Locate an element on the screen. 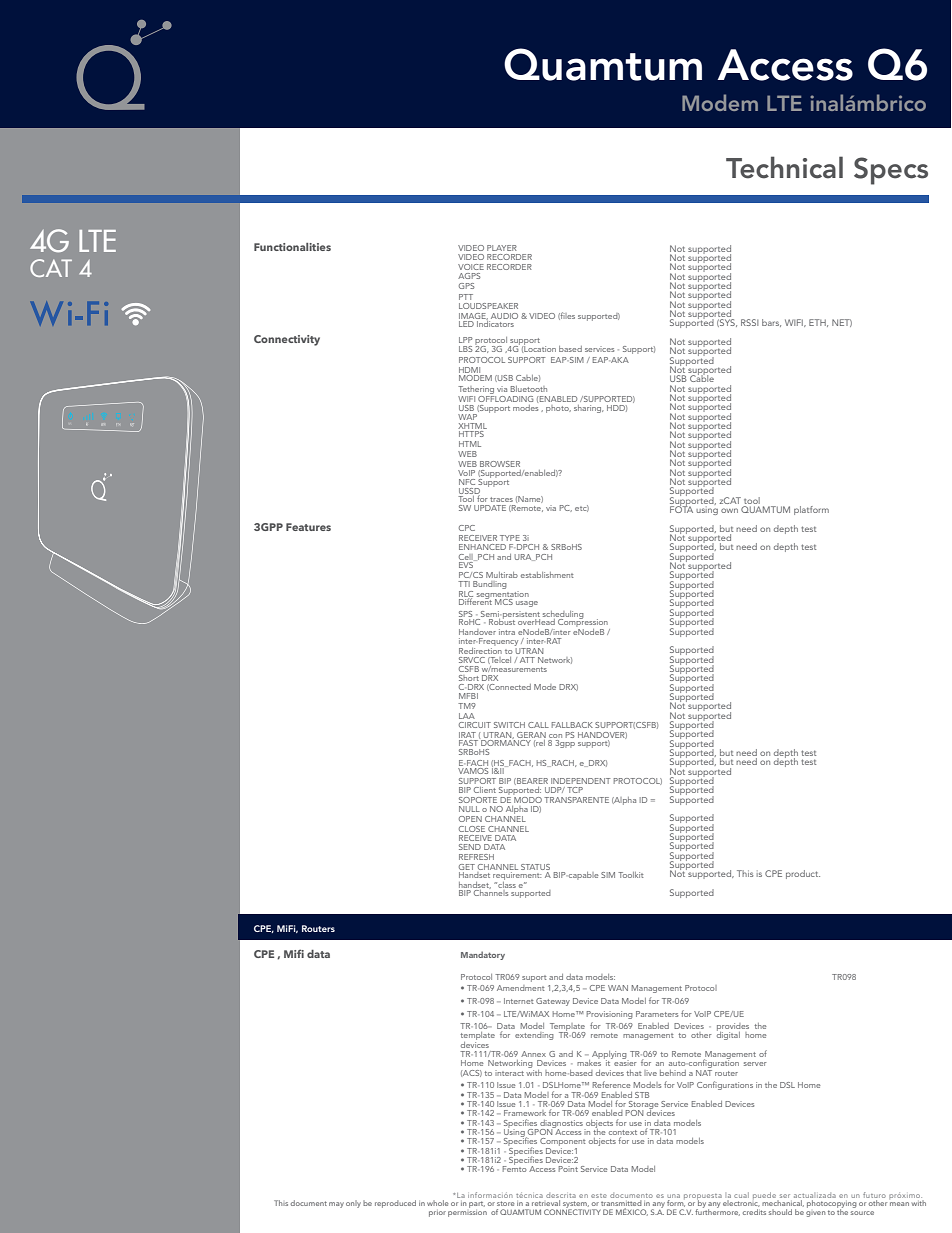 This screenshot has height=1233, width=952. Mandatory is located at coordinates (483, 955).
